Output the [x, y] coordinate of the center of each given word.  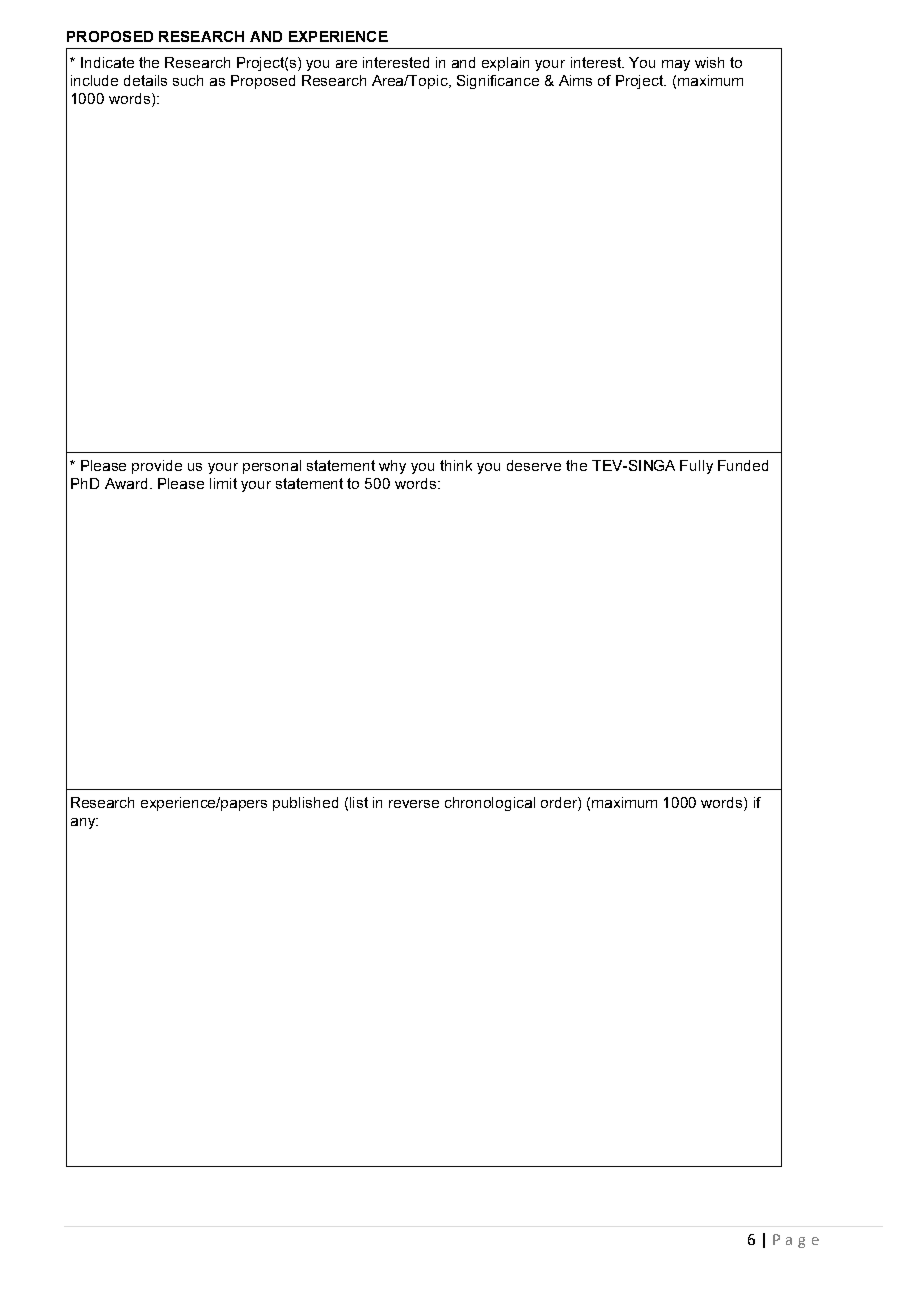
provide [157, 467]
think [456, 465]
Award [126, 483]
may [676, 65]
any [84, 823]
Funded [743, 465]
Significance [498, 82]
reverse [414, 804]
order [560, 804]
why [392, 467]
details [145, 80]
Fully [696, 467]
